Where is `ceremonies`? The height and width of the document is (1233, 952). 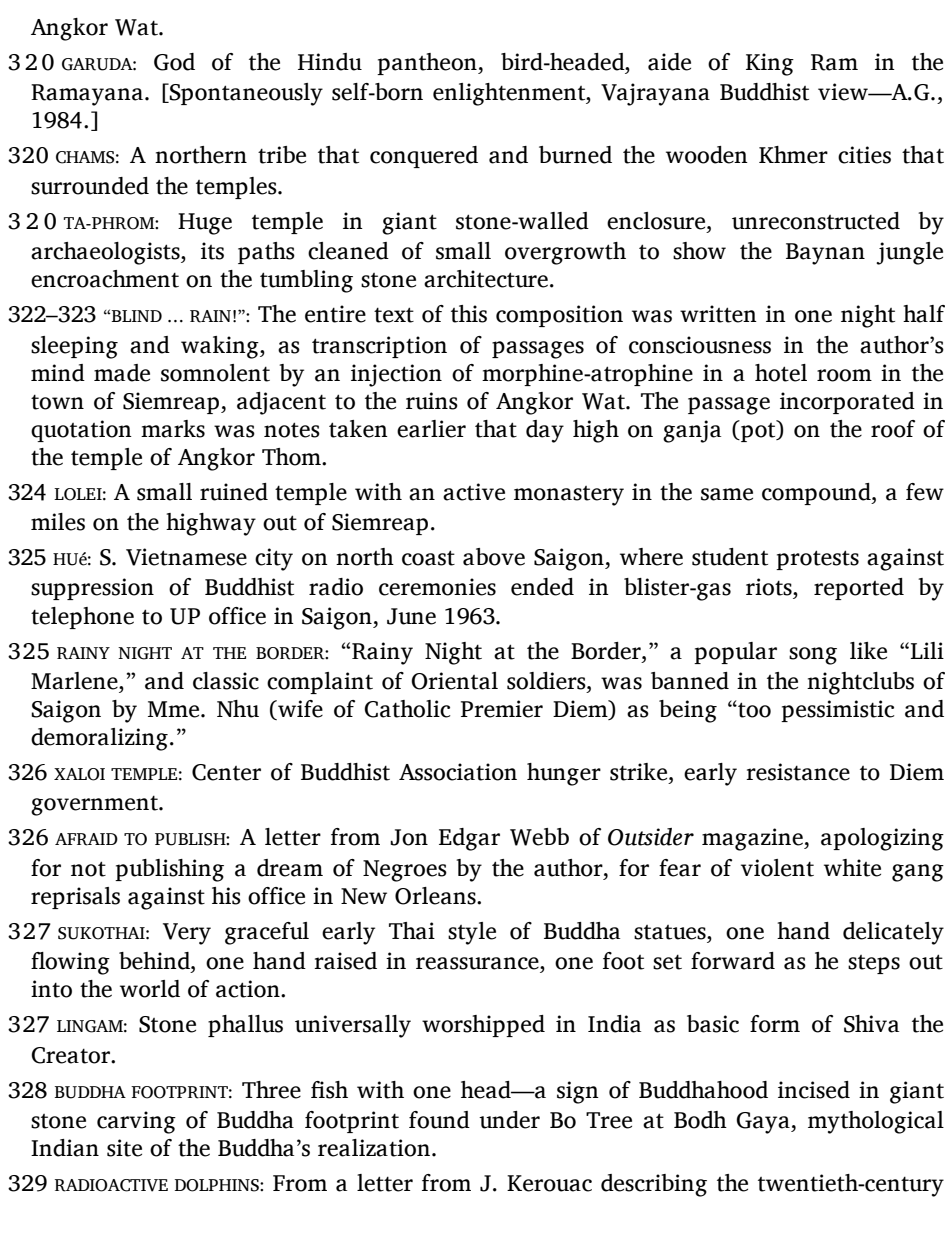
ceremonies is located at coordinates (437, 587).
